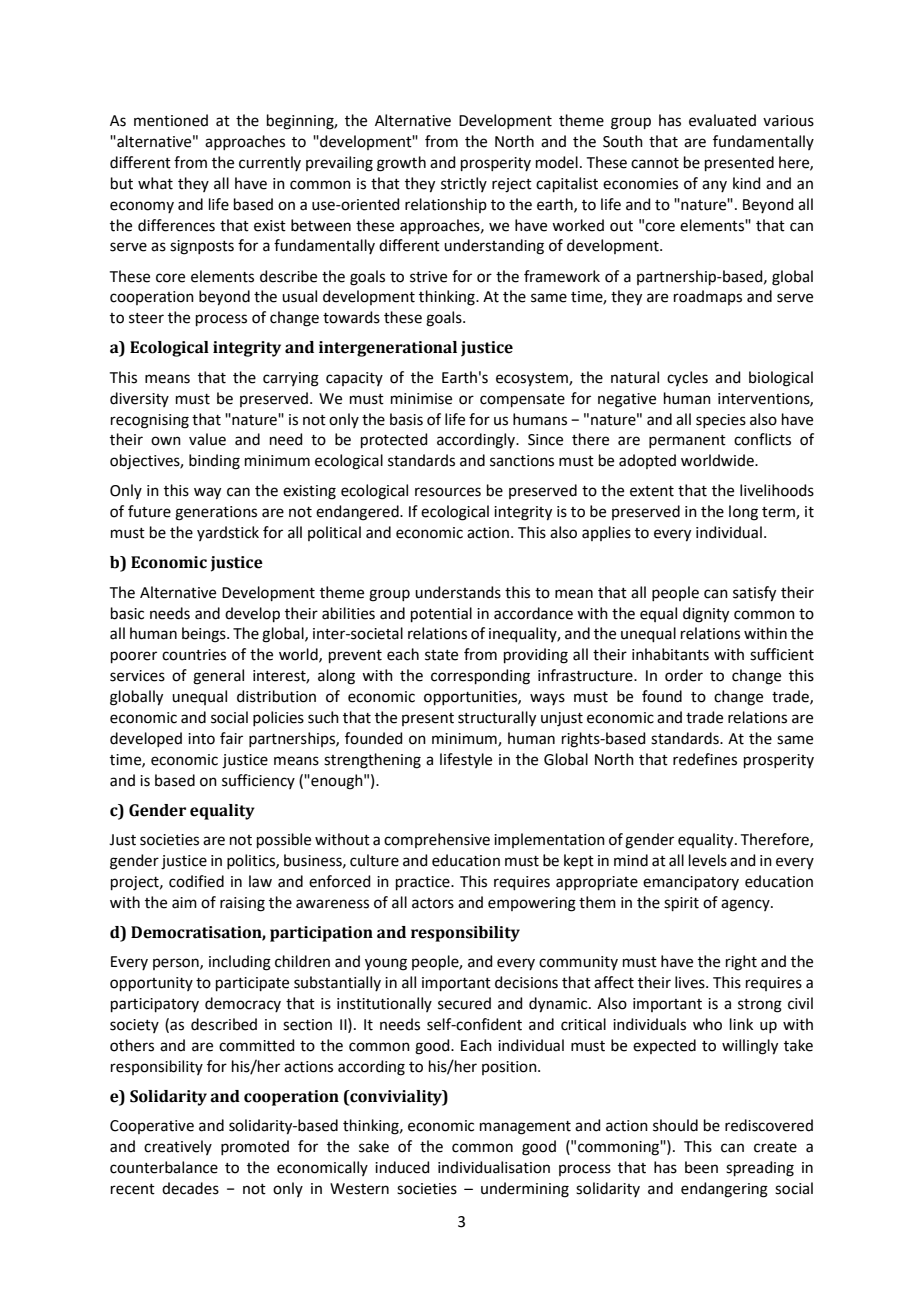 This screenshot has height=1308, width=924. I want to click on strictly, so click(464, 184).
